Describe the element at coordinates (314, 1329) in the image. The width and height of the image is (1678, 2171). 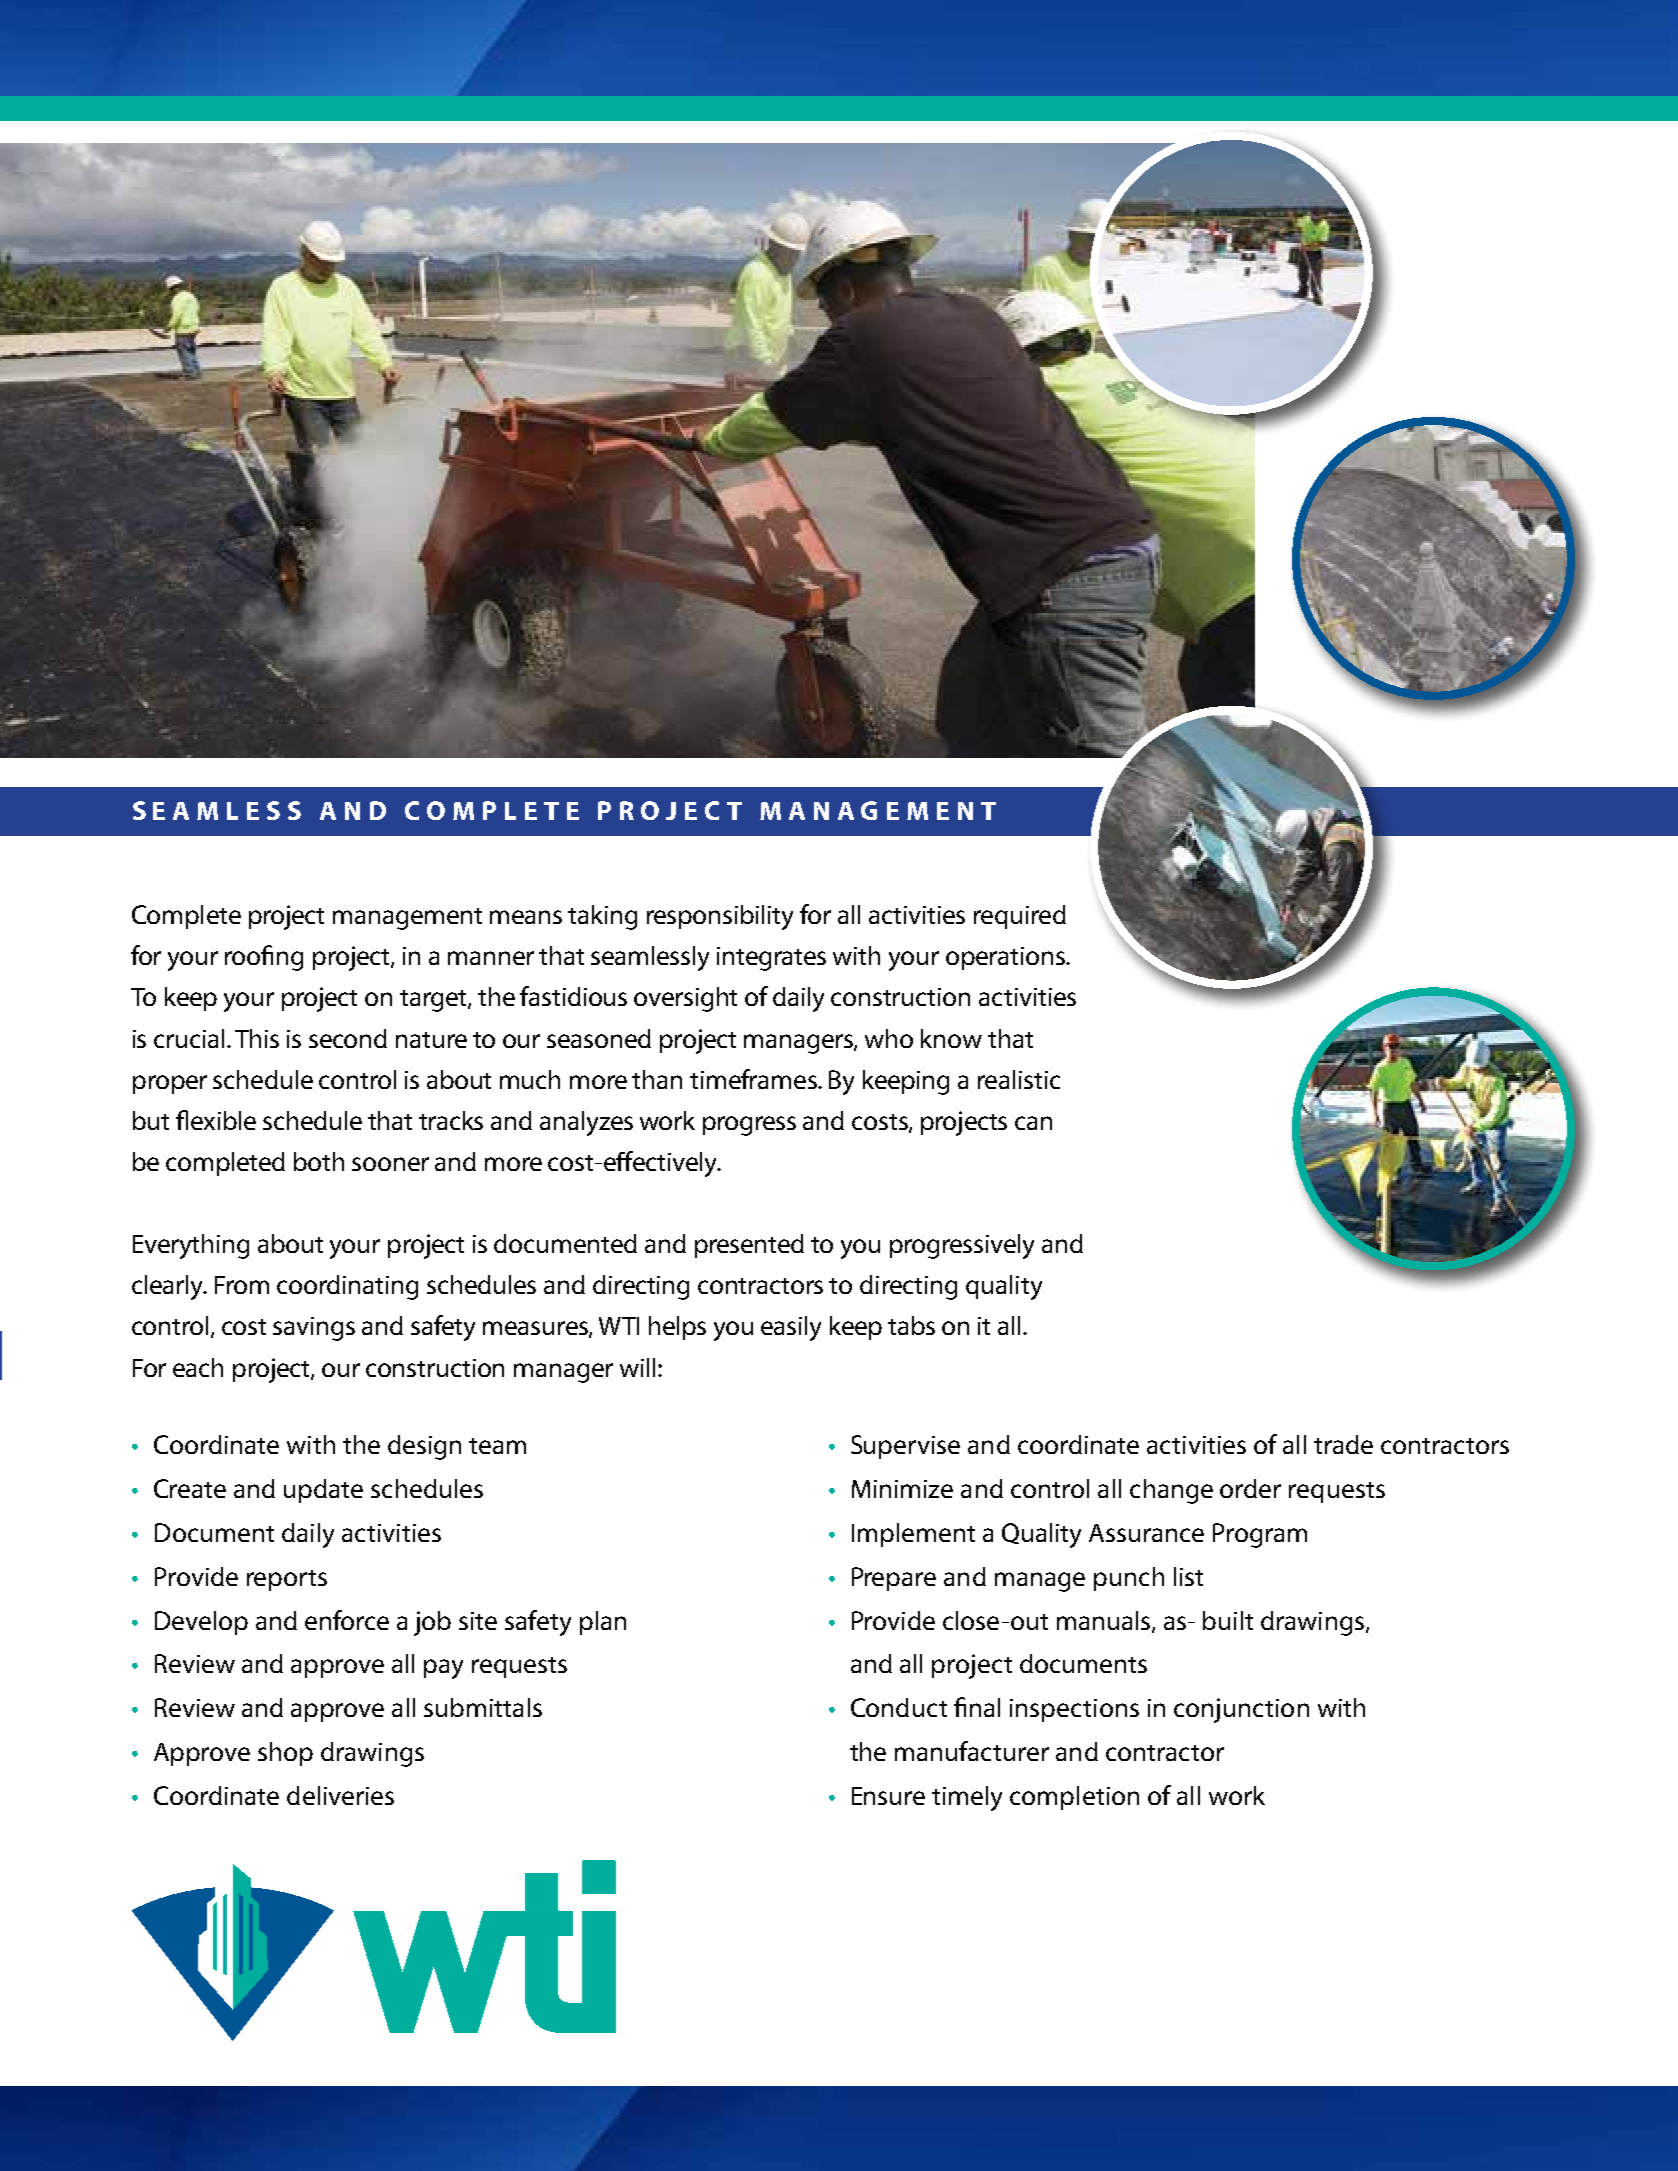
I see `savings` at that location.
